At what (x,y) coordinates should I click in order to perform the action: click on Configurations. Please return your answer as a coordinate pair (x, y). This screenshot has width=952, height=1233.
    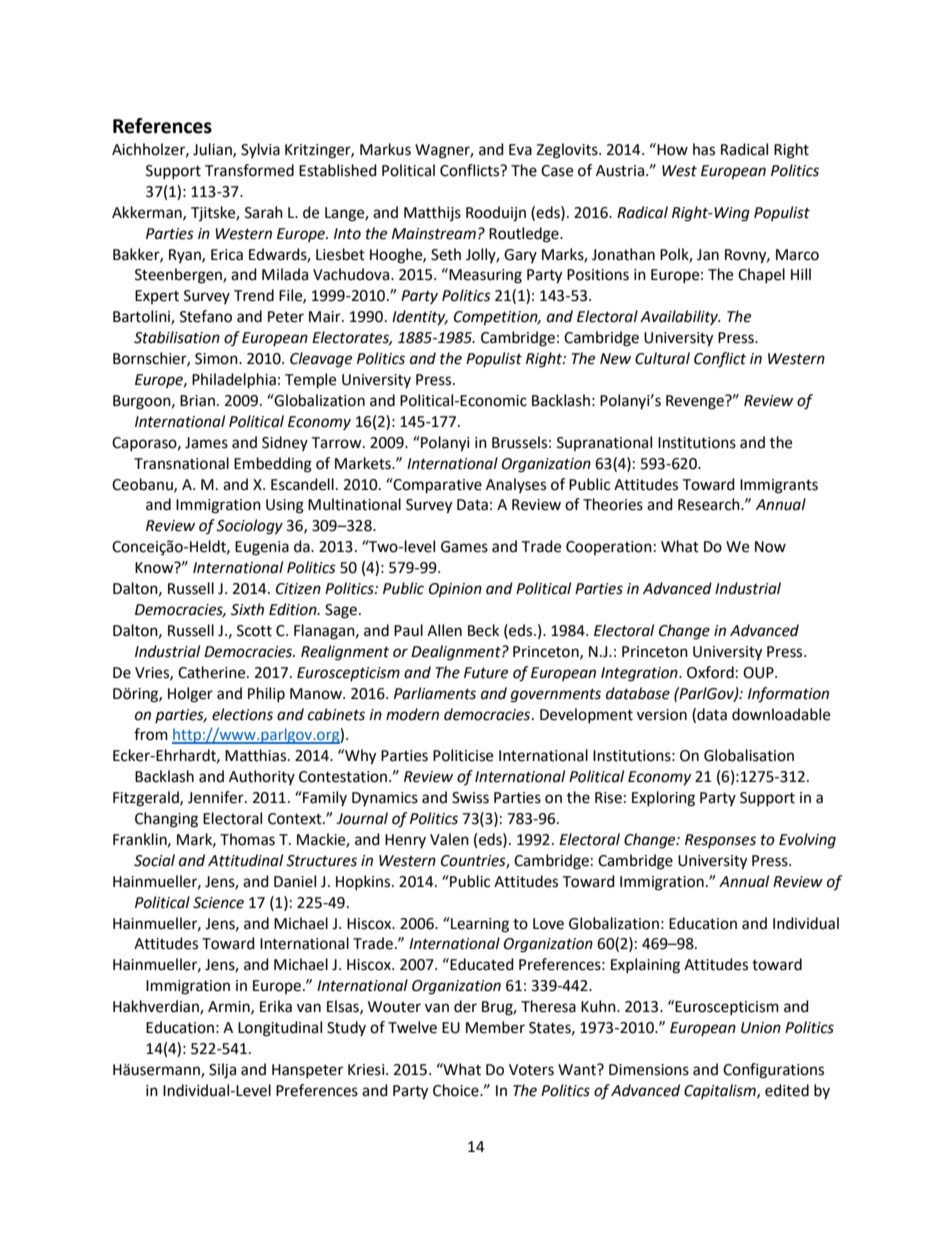
    Looking at the image, I should click on (773, 1071).
